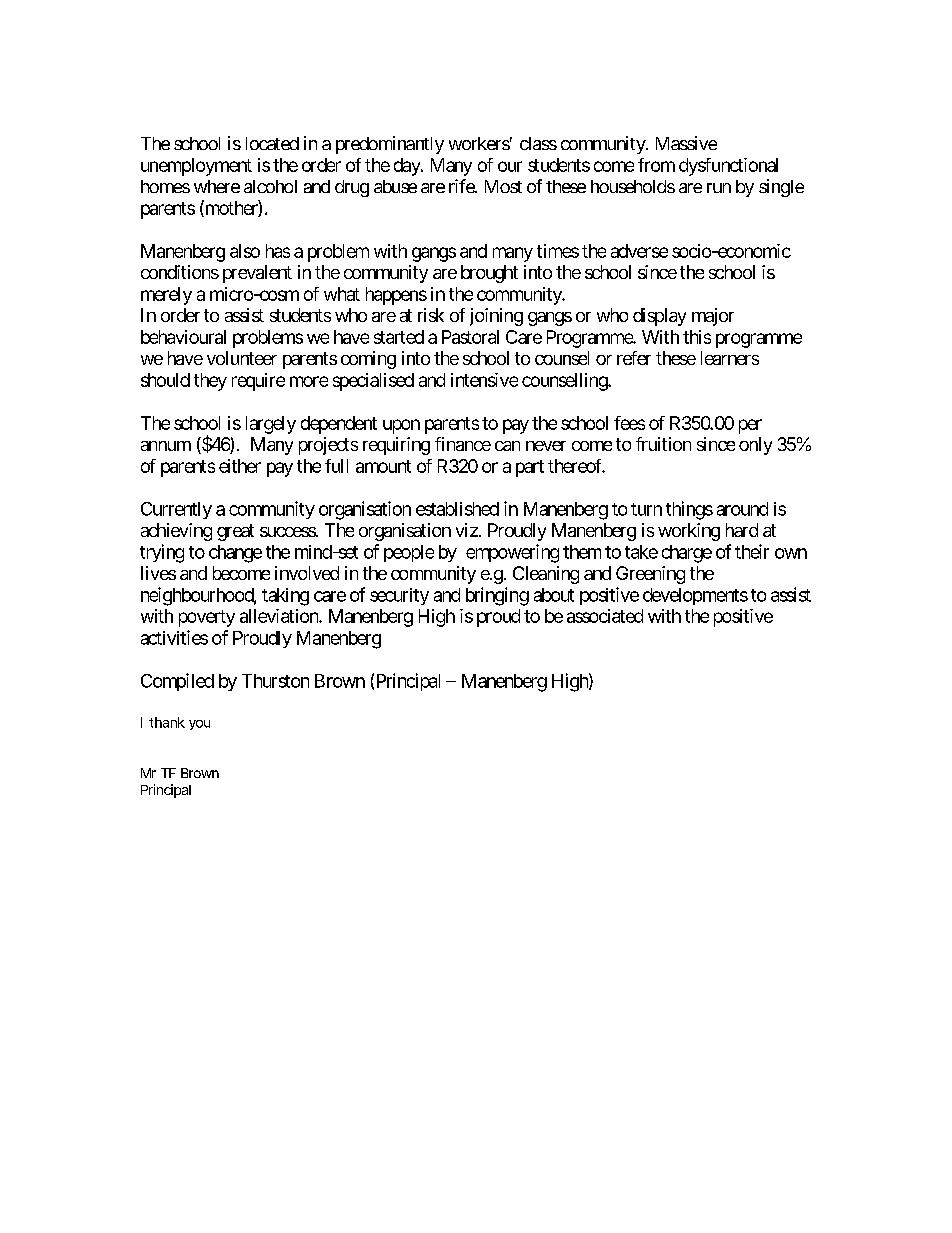 The image size is (952, 1233). I want to click on volunteer, so click(242, 358).
